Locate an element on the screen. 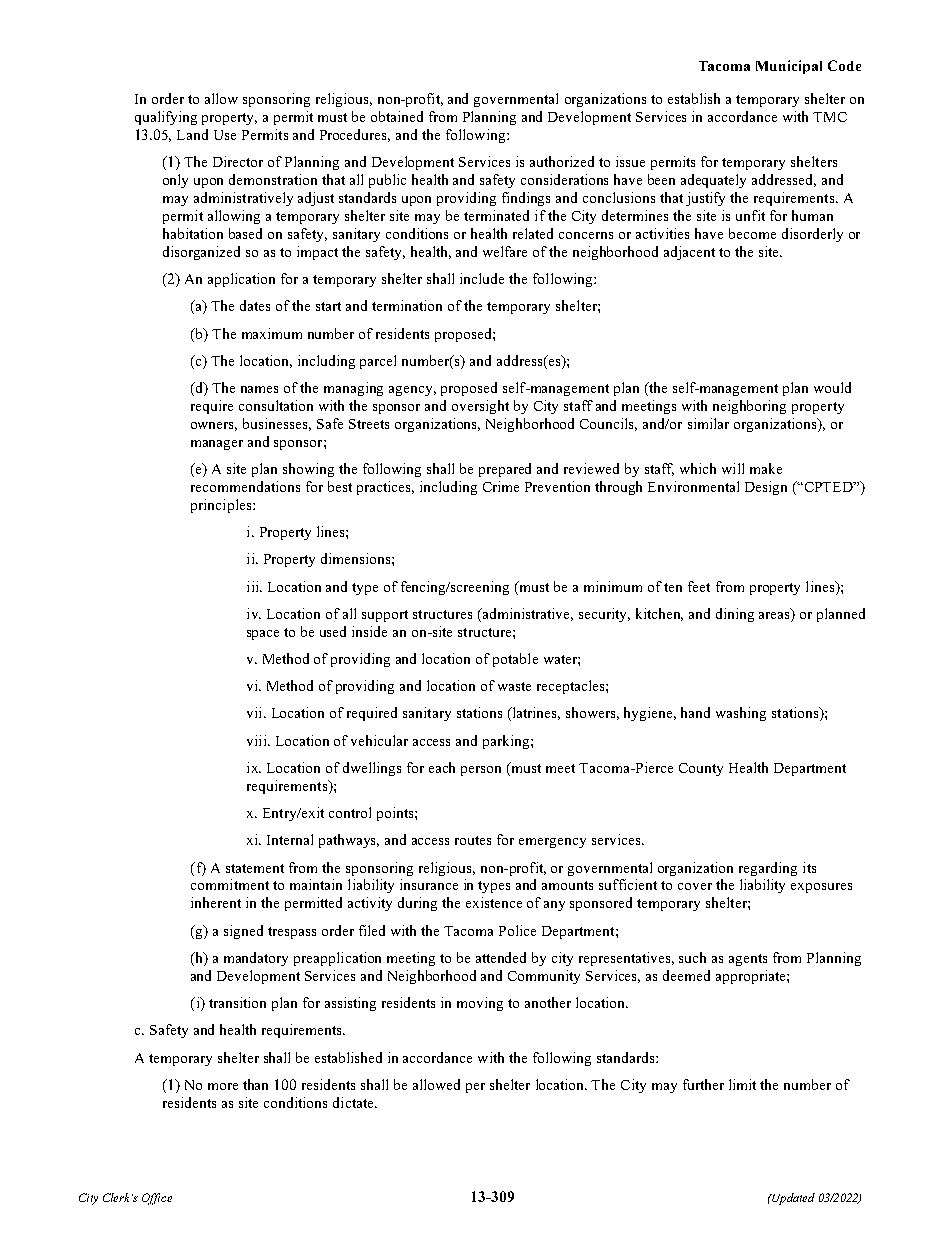  Land is located at coordinates (192, 134).
